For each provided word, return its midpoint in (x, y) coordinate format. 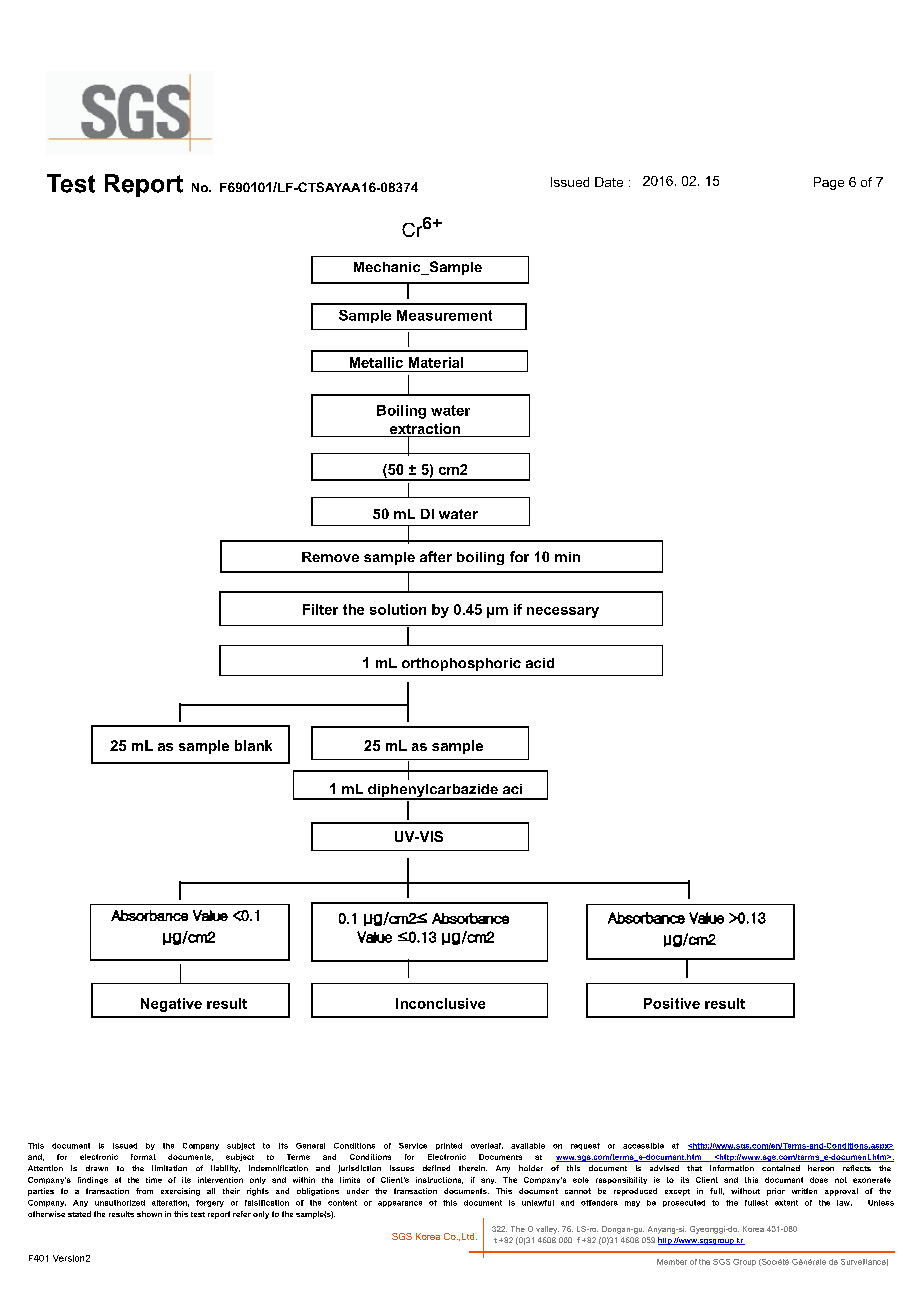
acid (540, 663)
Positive (672, 1003)
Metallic (376, 362)
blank (253, 745)
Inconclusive (440, 1003)
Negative (171, 1005)
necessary (563, 612)
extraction (425, 430)
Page (829, 183)
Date (609, 182)
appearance (400, 1204)
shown (149, 1214)
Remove (330, 557)
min (567, 557)
